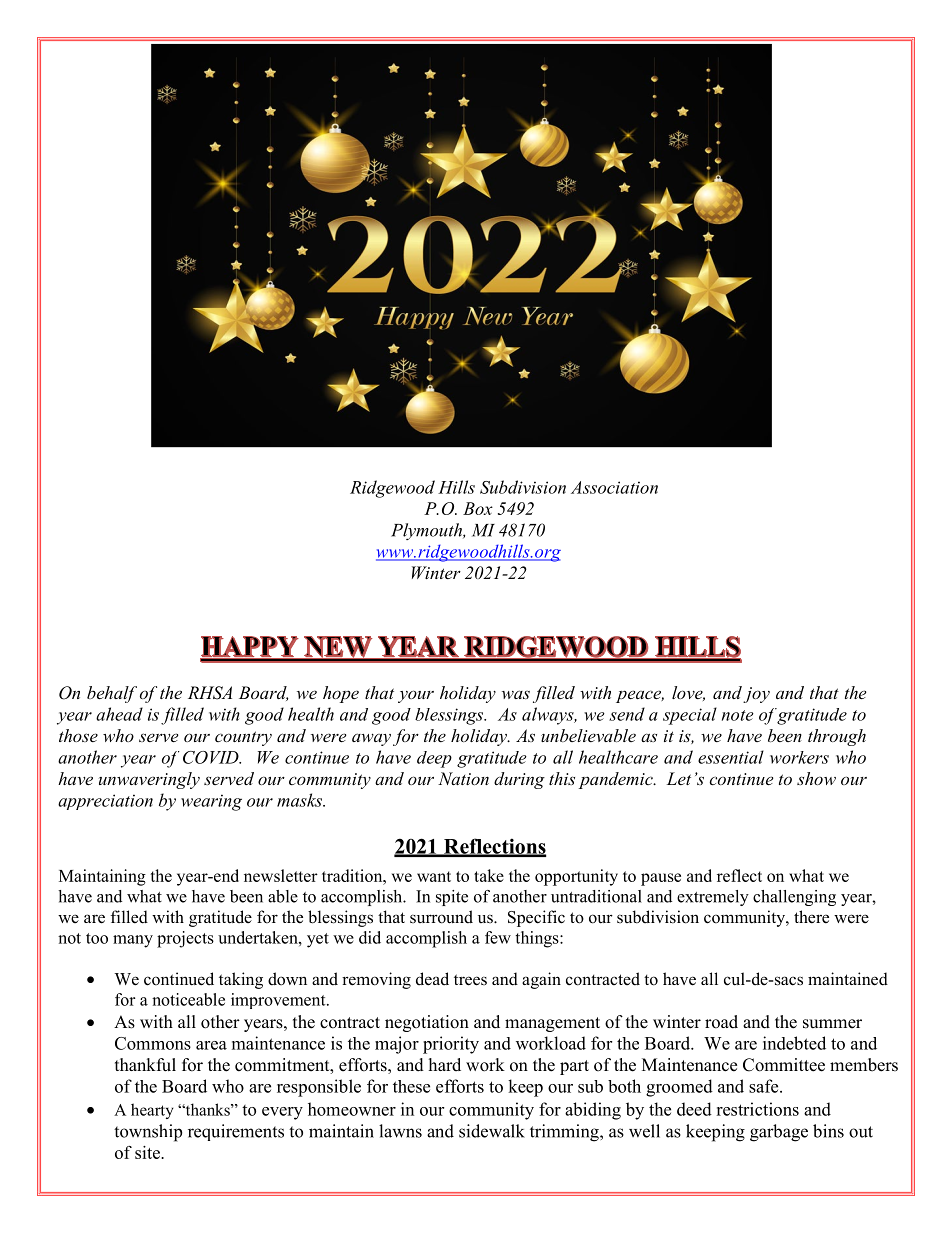  What do you see at coordinates (614, 487) in the document?
I see `Association` at bounding box center [614, 487].
